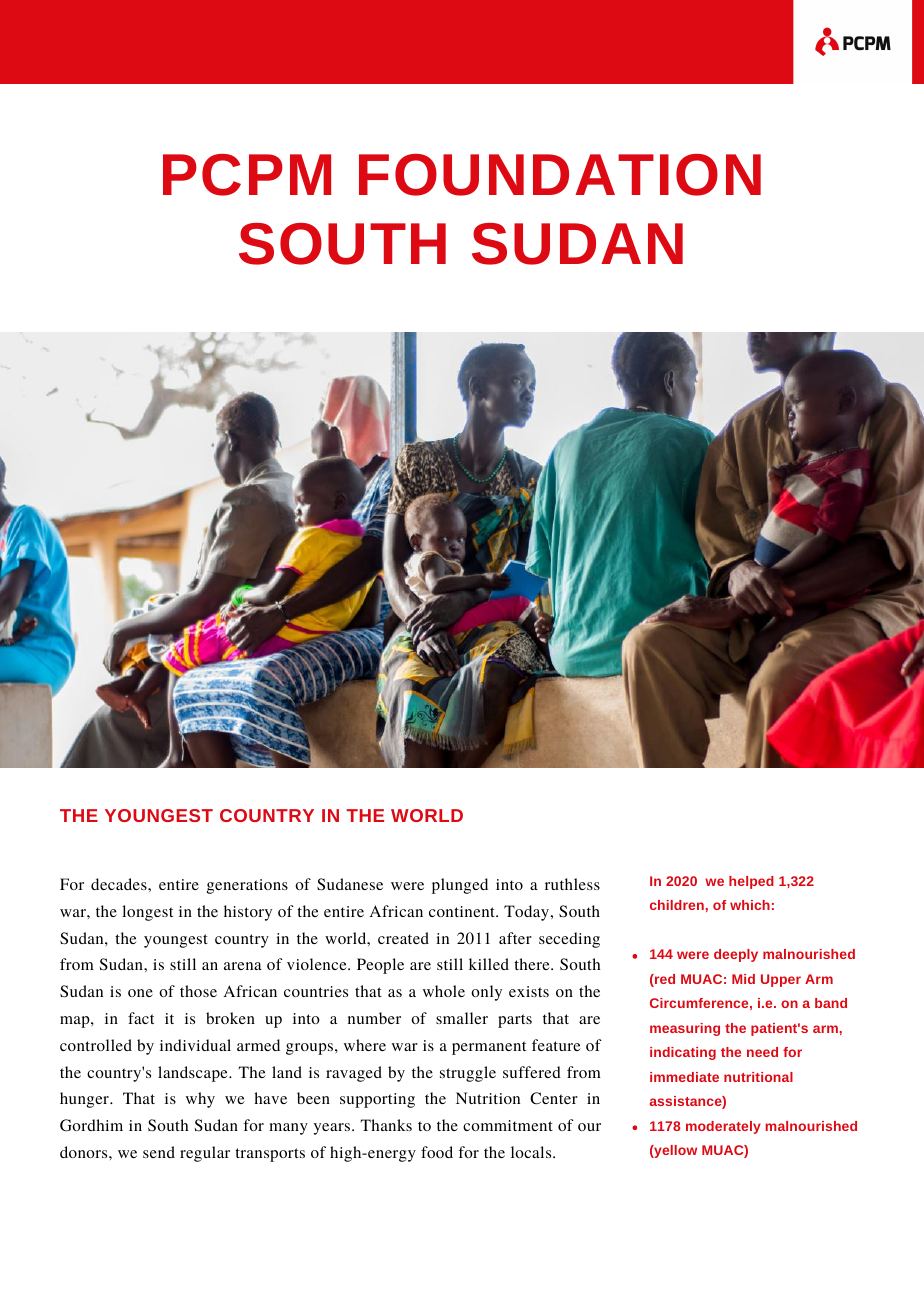 Image resolution: width=924 pixels, height=1308 pixels. I want to click on food, so click(437, 1152).
